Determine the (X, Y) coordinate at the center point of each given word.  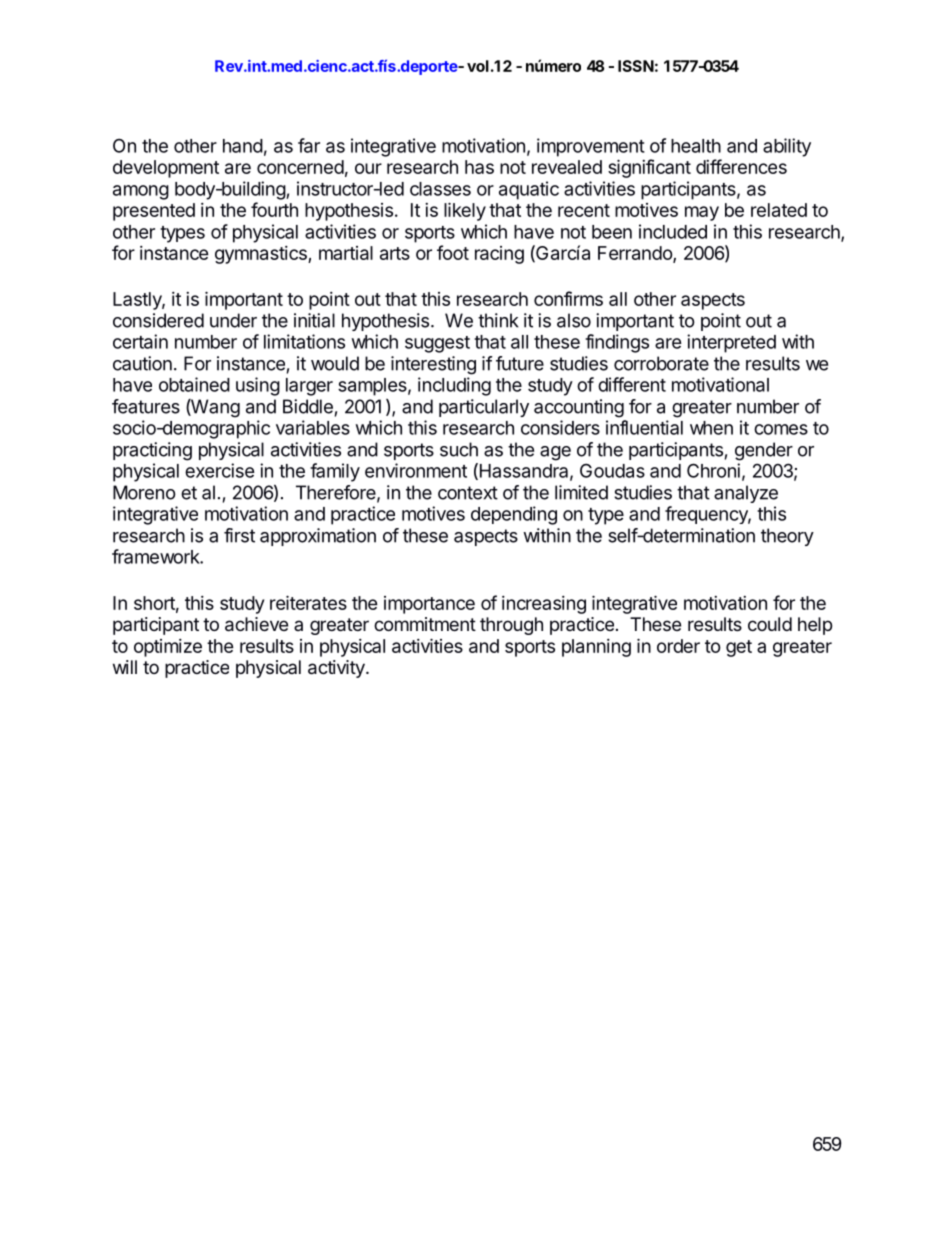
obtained (194, 384)
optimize (168, 648)
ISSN (636, 66)
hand (243, 146)
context (468, 493)
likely (465, 211)
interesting (433, 365)
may (702, 213)
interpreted (731, 343)
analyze (746, 494)
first (239, 535)
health (696, 146)
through (511, 626)
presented (154, 212)
